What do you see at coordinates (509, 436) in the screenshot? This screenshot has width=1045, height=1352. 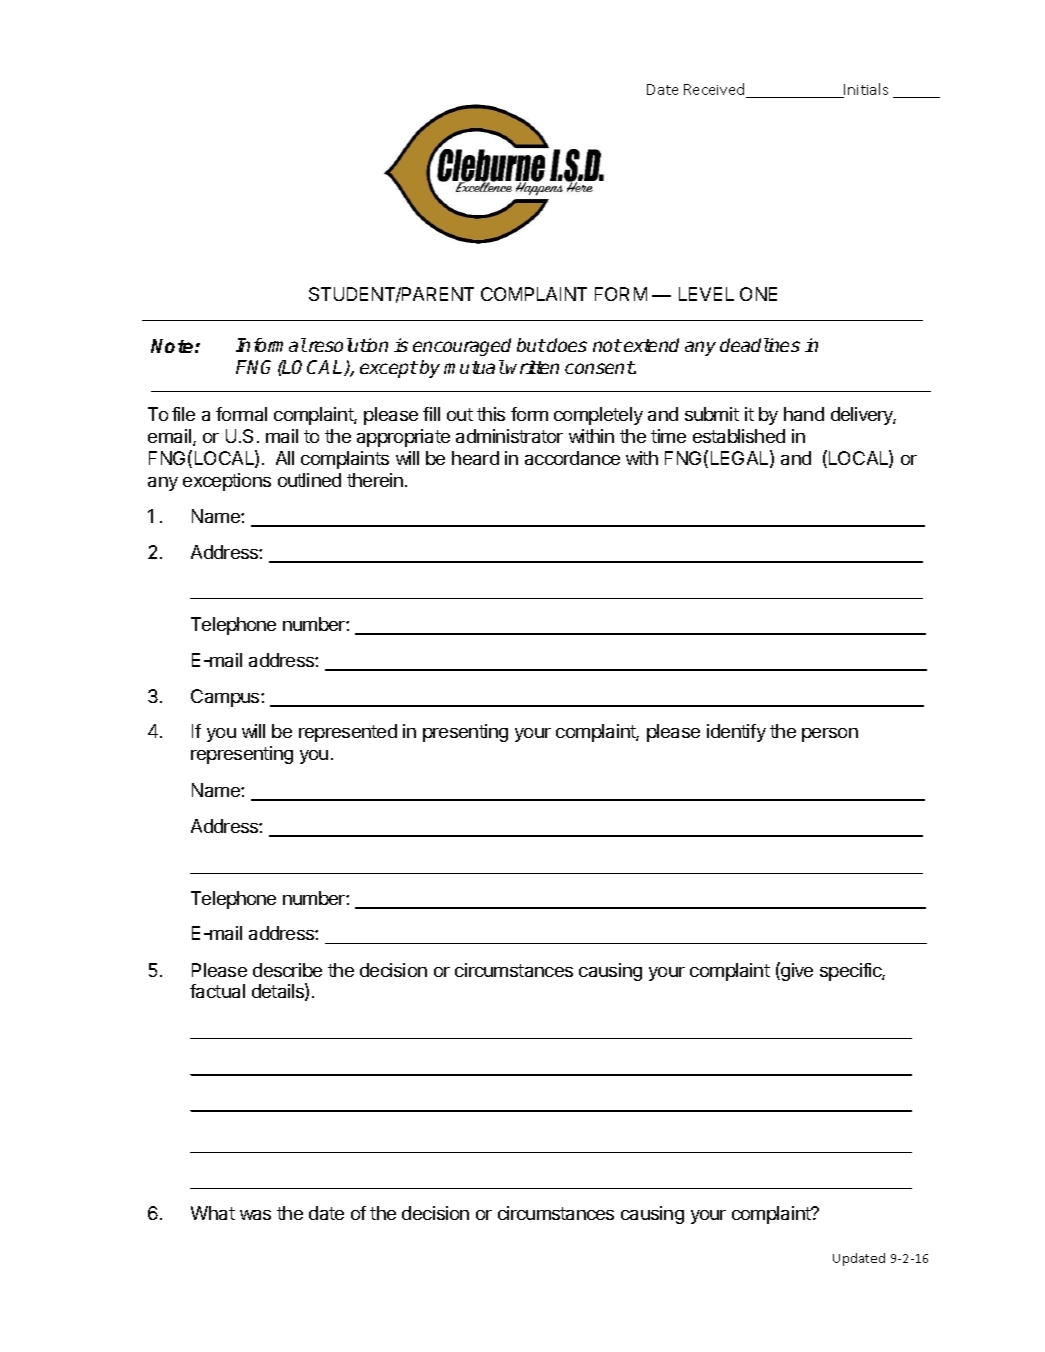 I see `administrator` at bounding box center [509, 436].
